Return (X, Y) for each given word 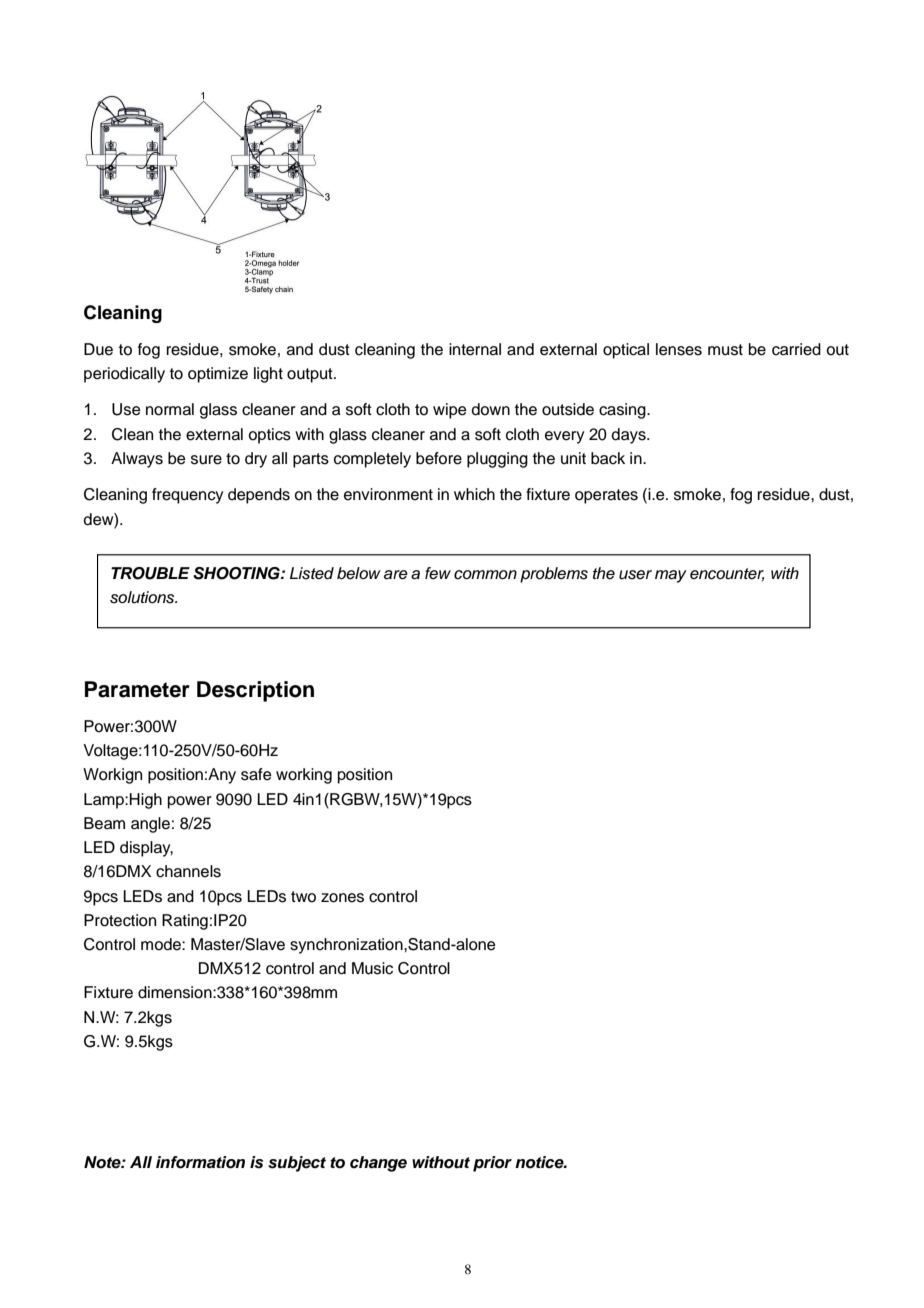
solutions (143, 597)
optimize (218, 375)
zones (342, 898)
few (438, 573)
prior (492, 1164)
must (725, 350)
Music (372, 968)
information (200, 1162)
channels (188, 871)
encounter (727, 574)
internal (475, 349)
